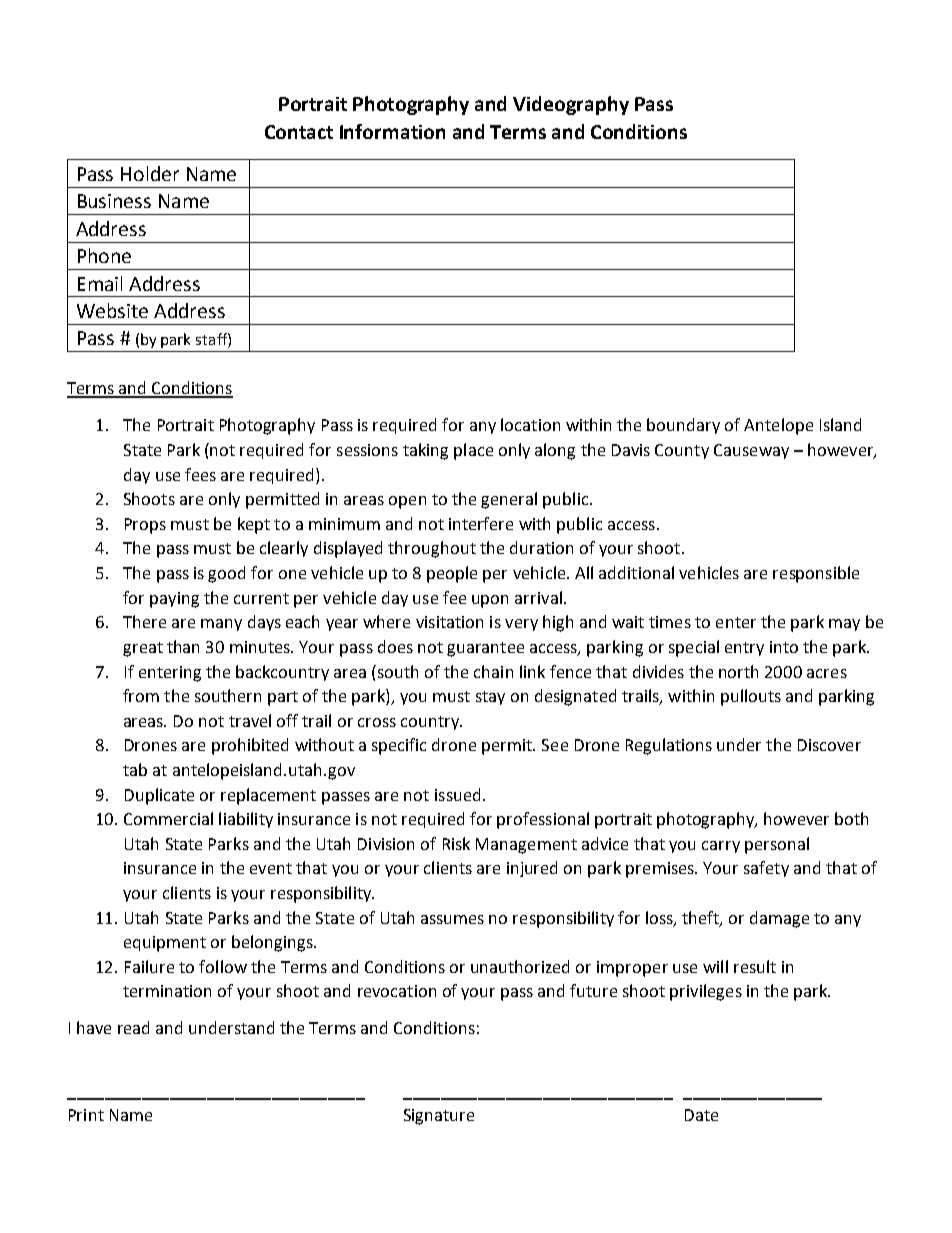 This screenshot has height=1233, width=952. Describe the element at coordinates (168, 818) in the screenshot. I see `Commercial` at that location.
